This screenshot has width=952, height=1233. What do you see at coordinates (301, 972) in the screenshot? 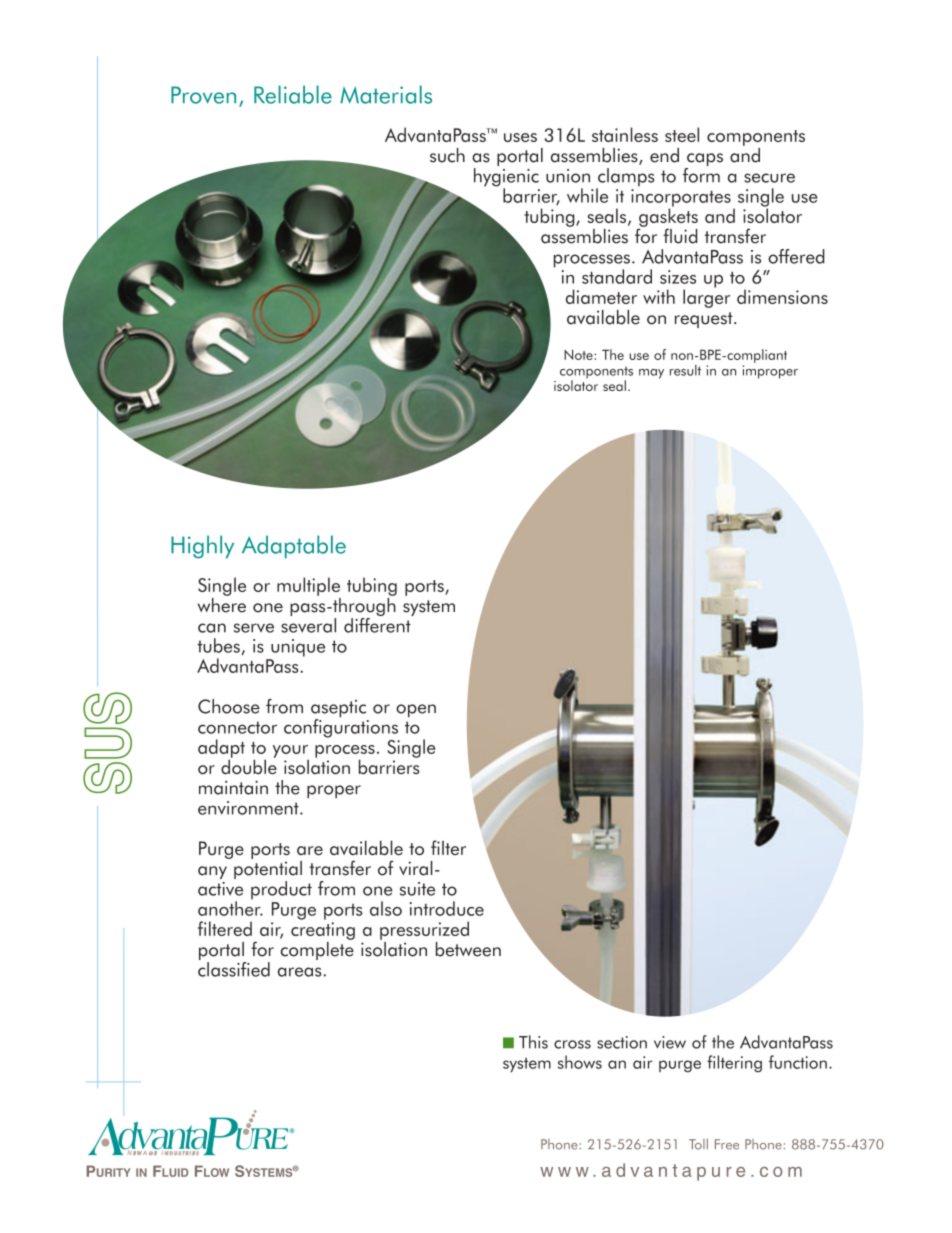
I see `areas` at bounding box center [301, 972].
